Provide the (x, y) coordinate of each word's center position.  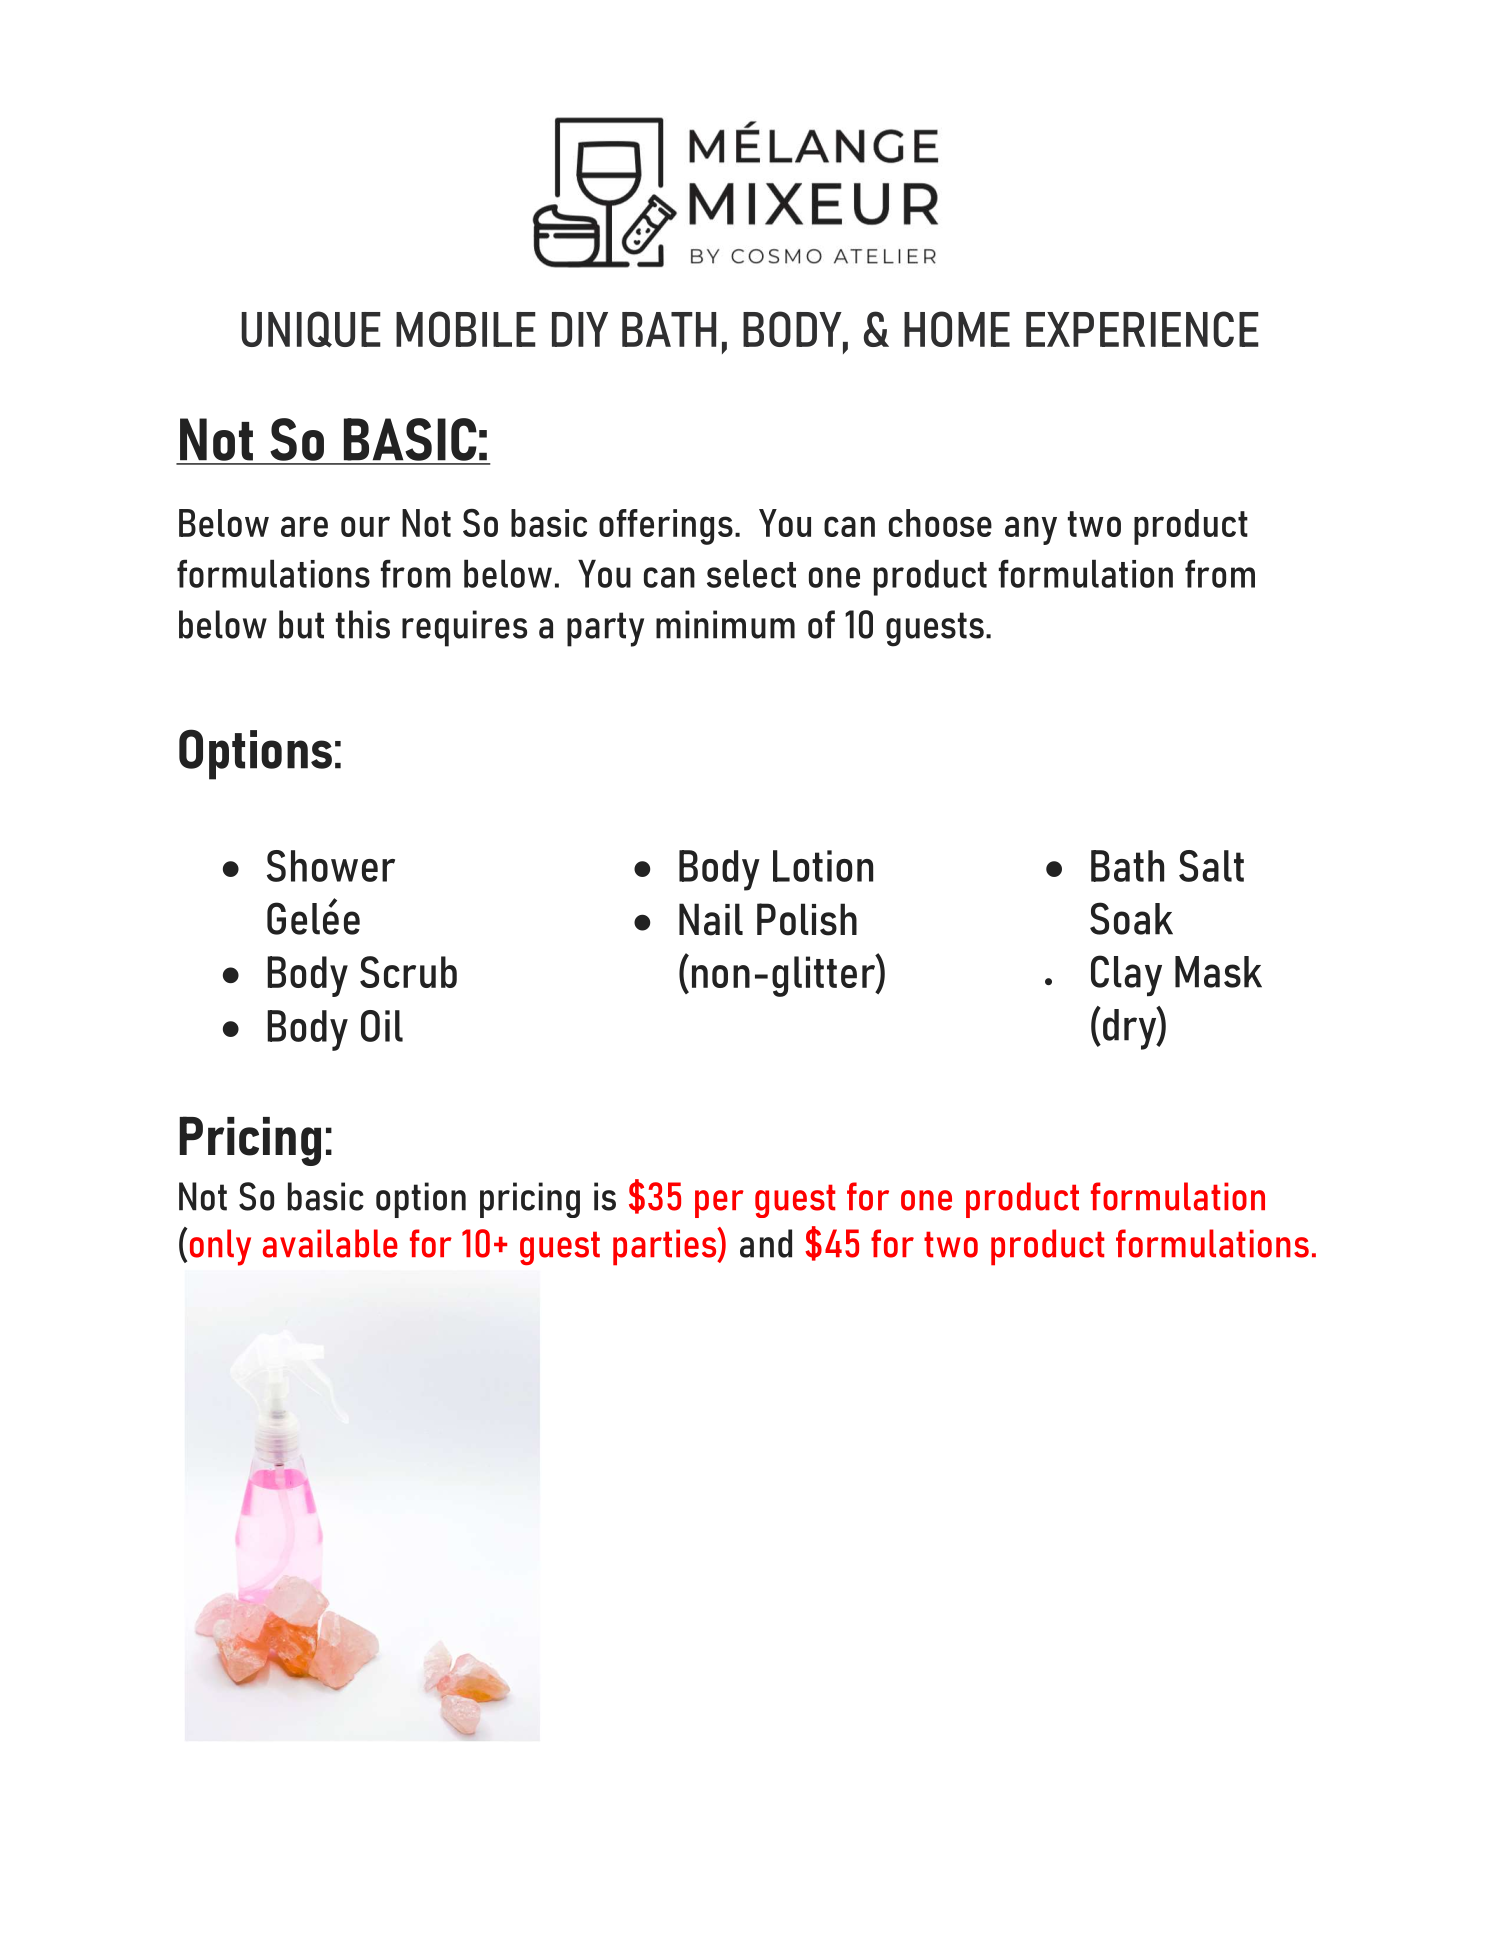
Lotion (823, 866)
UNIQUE (311, 329)
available (330, 1243)
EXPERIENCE (1142, 329)
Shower (331, 866)
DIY (580, 329)
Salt (1211, 866)
